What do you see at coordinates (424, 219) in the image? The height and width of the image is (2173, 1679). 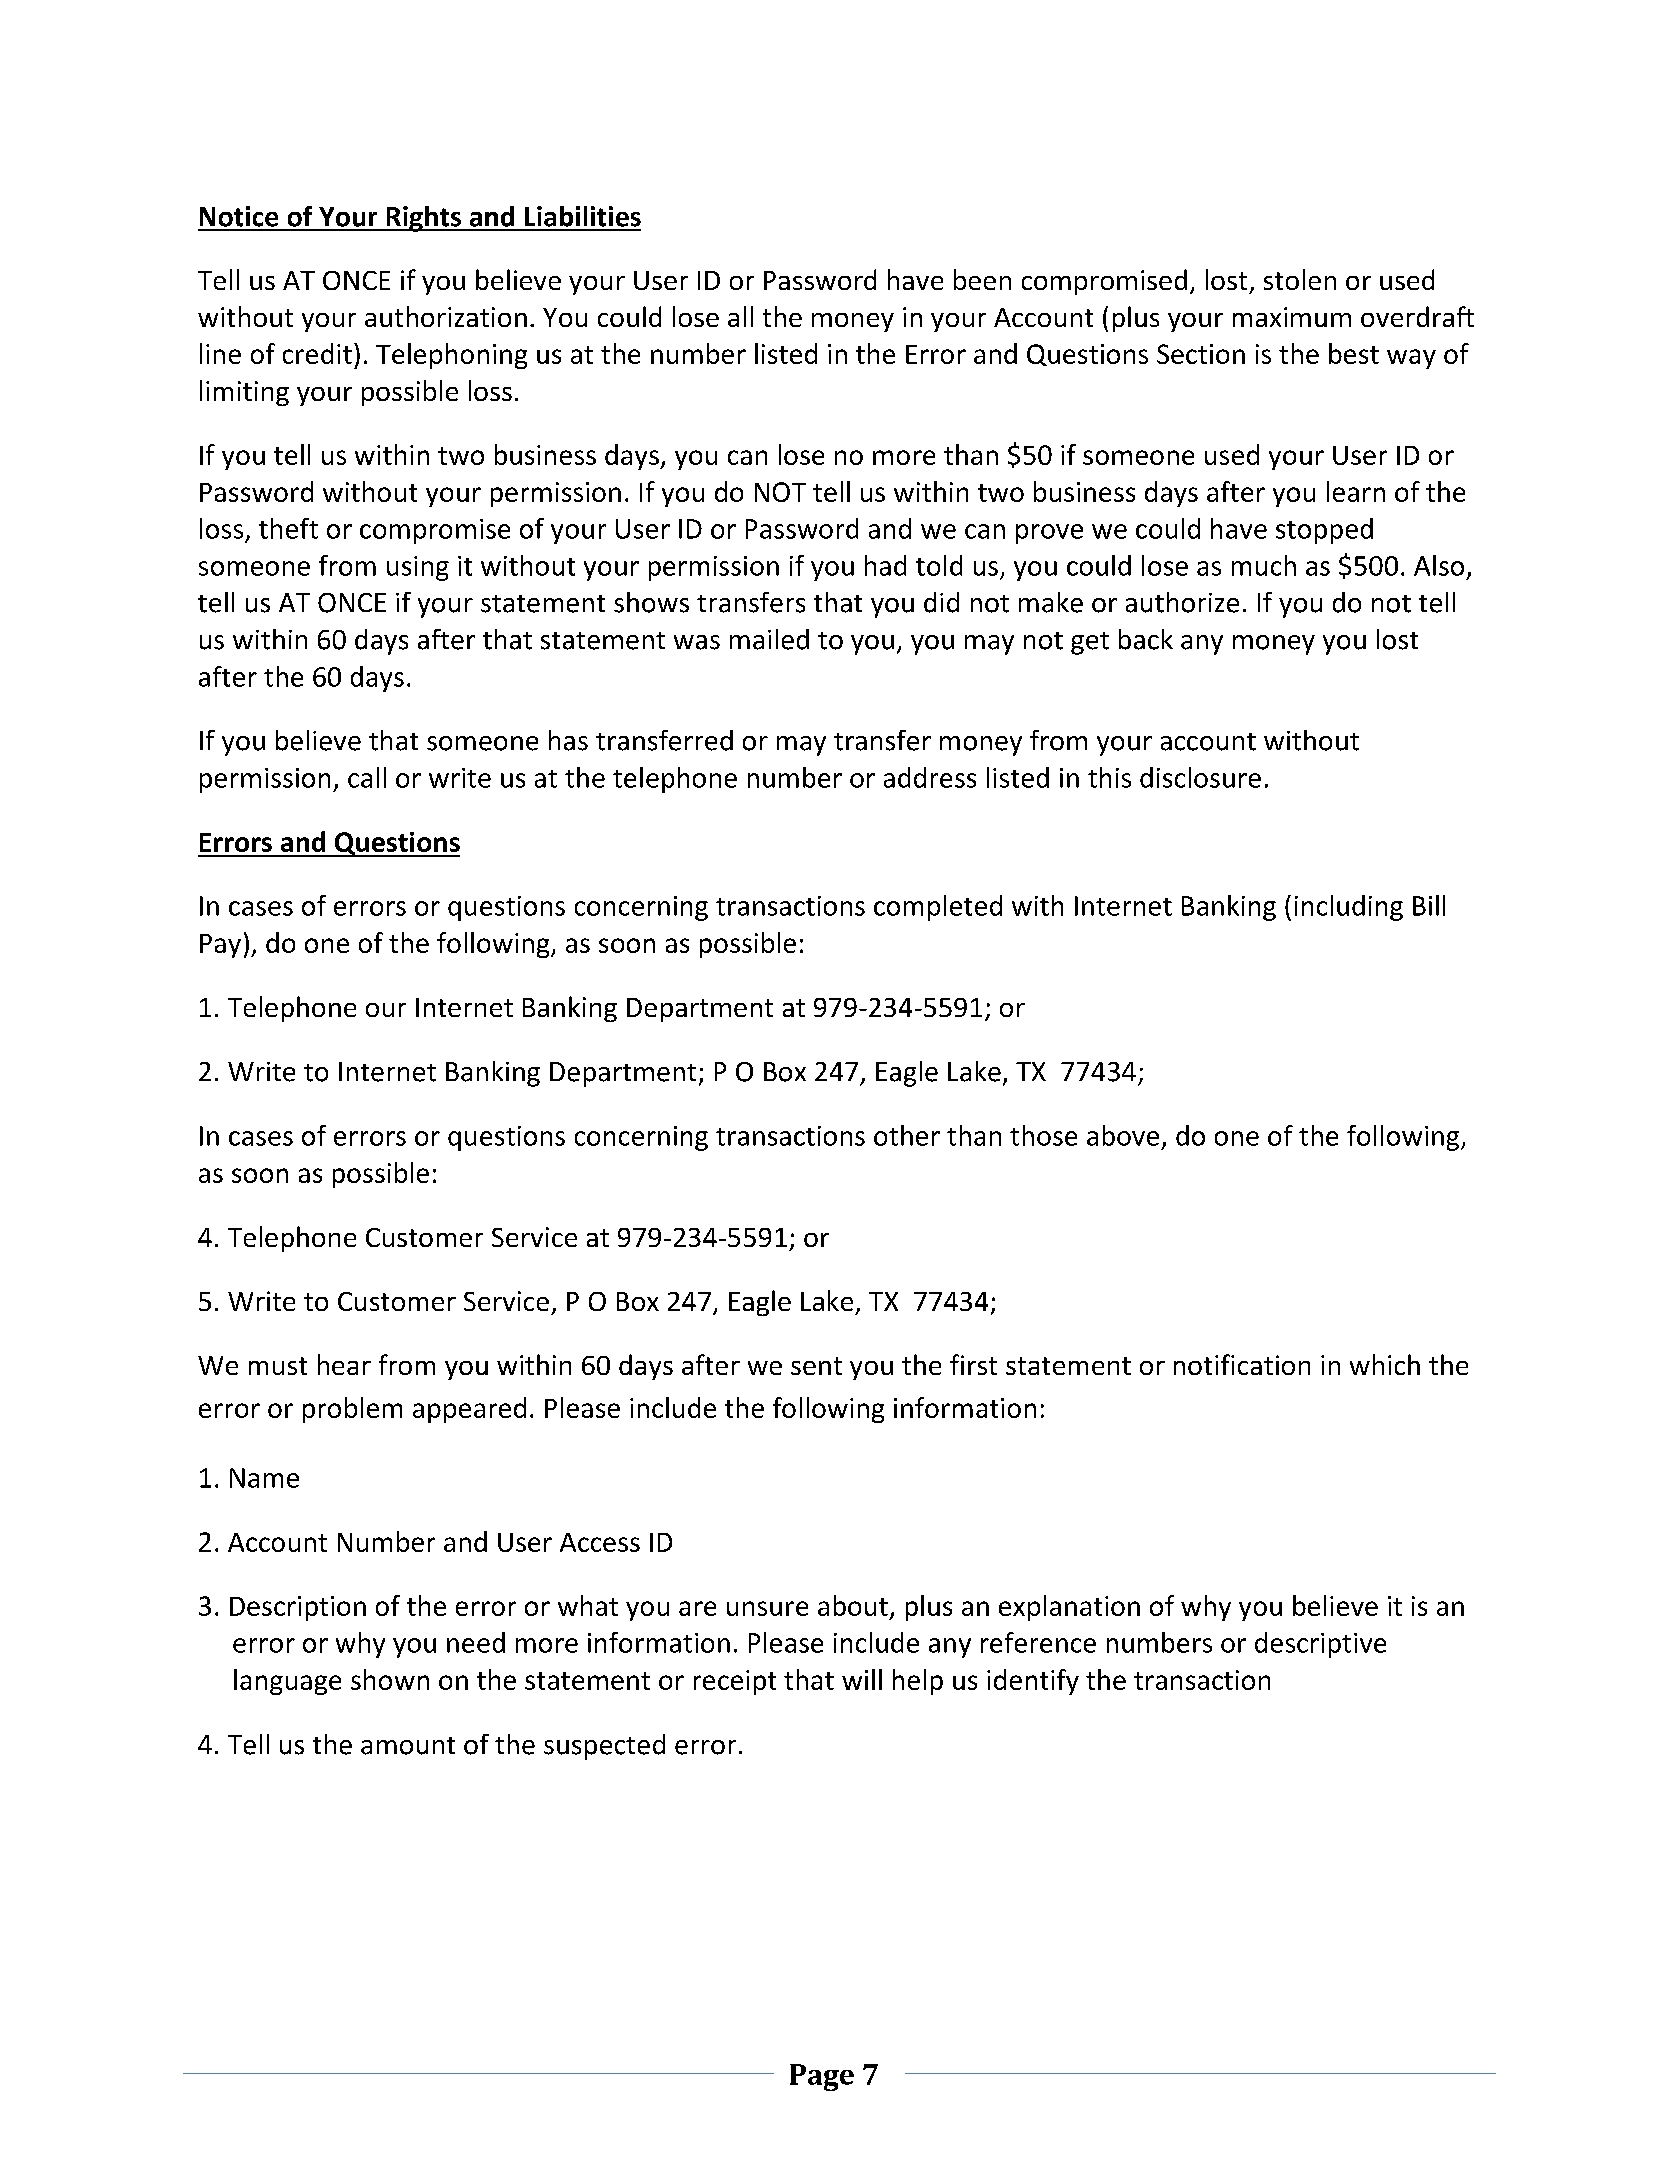 I see `Rights` at bounding box center [424, 219].
